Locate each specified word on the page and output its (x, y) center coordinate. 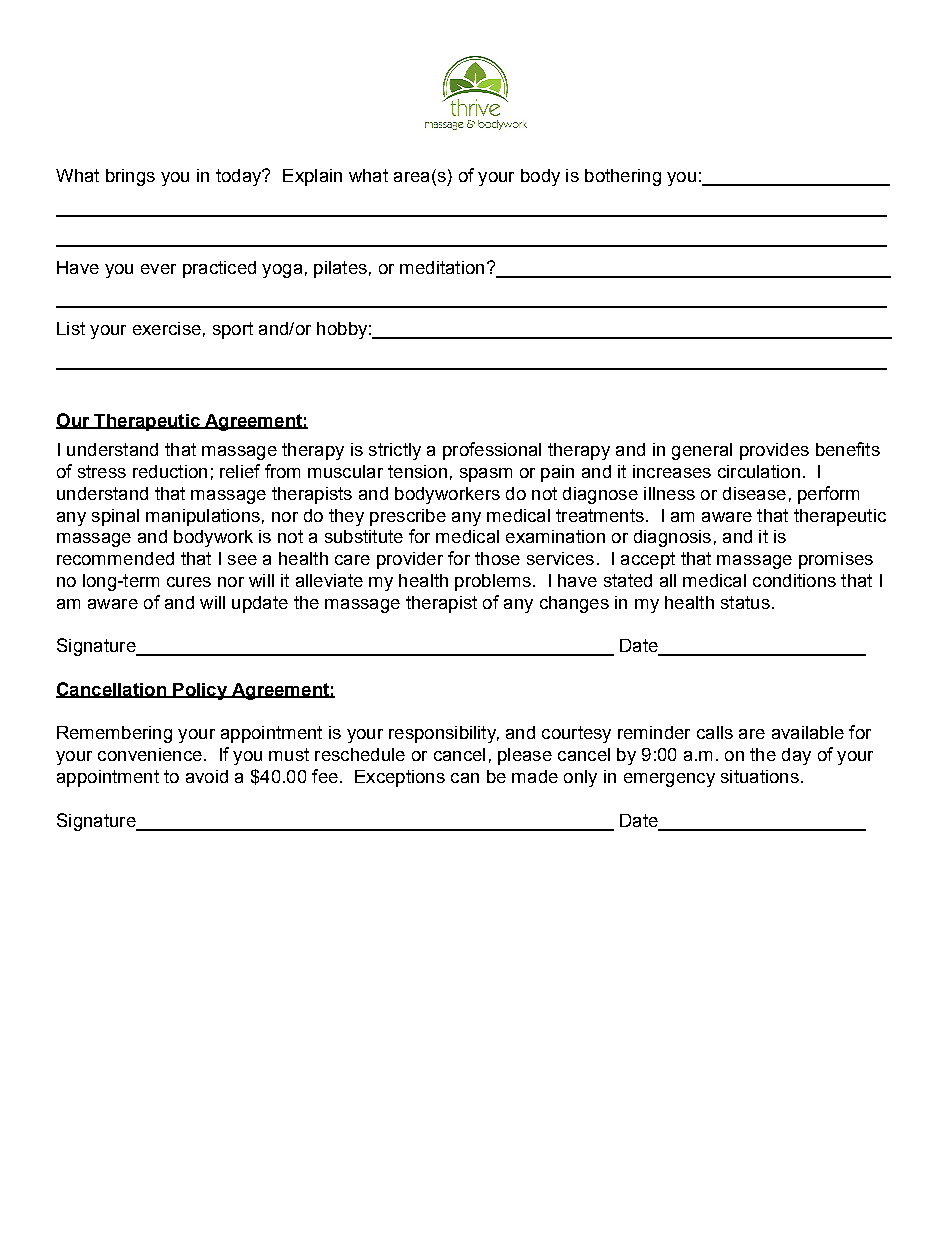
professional (492, 451)
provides (774, 451)
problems (493, 582)
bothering (623, 177)
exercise (167, 328)
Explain (312, 177)
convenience (150, 754)
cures (189, 582)
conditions (794, 580)
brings (130, 177)
